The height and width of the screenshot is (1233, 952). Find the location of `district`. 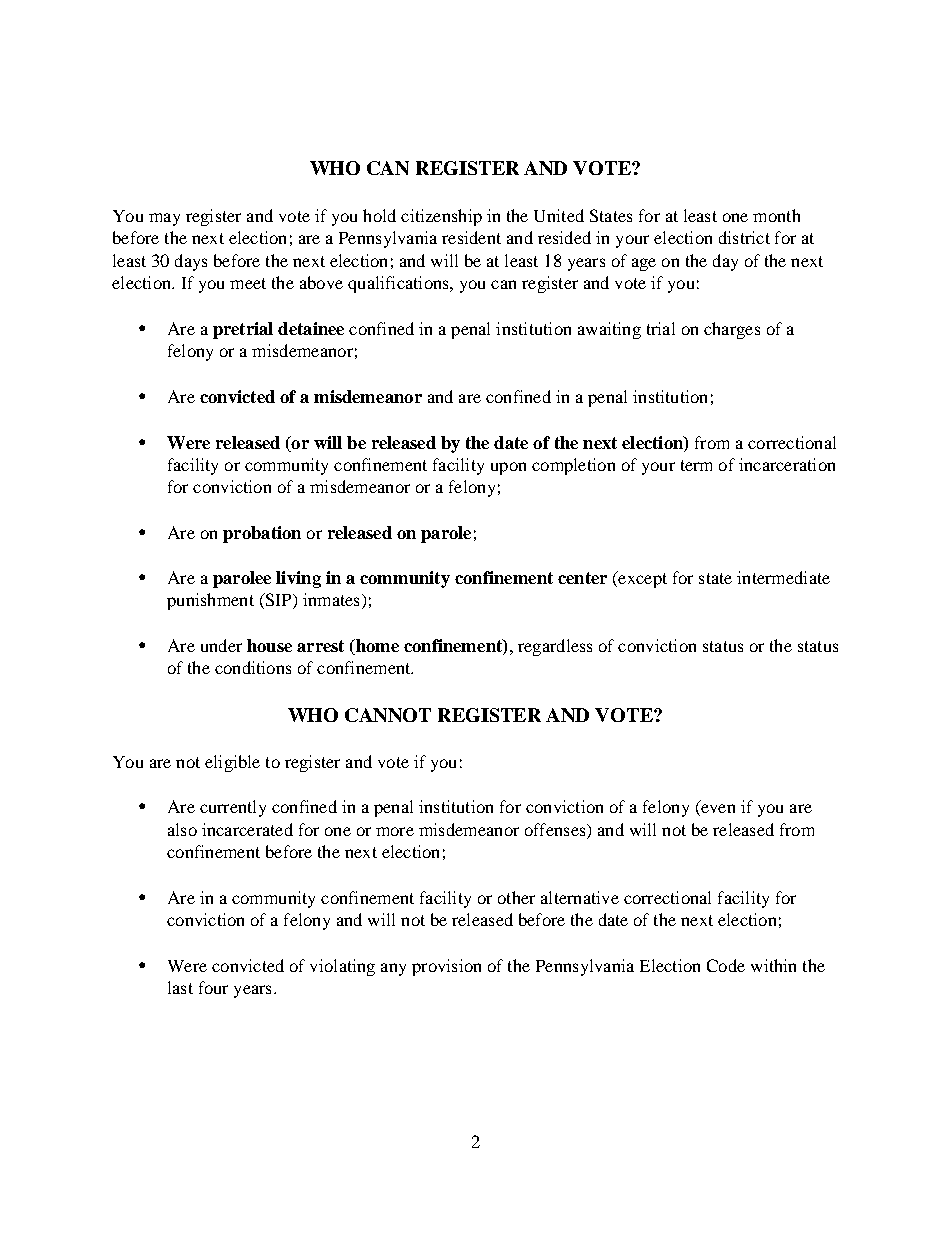

district is located at coordinates (744, 237).
